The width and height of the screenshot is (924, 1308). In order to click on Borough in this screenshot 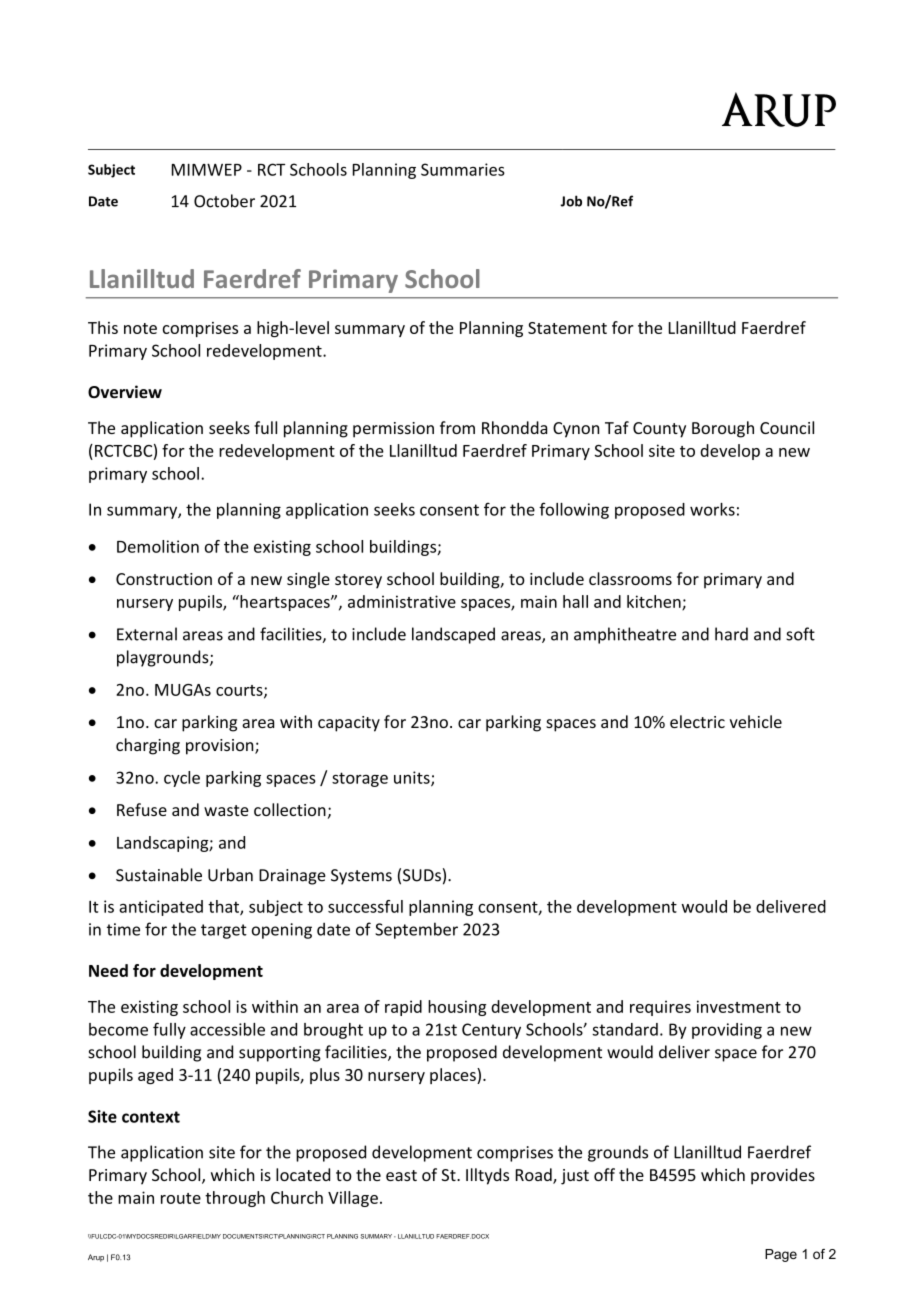, I will do `click(723, 429)`.
